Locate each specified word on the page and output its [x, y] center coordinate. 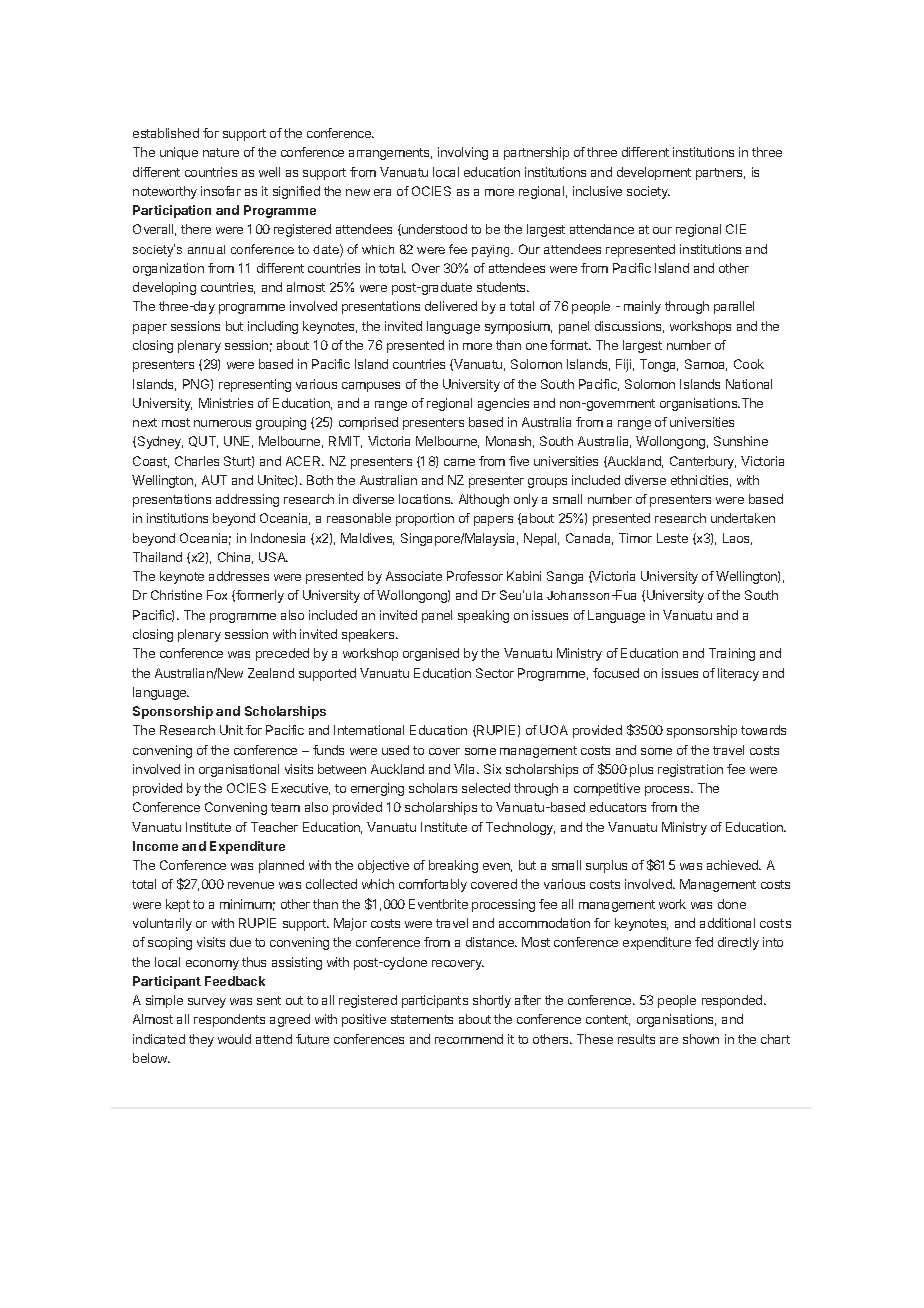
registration [690, 770]
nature [221, 152]
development [654, 173]
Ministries [226, 403]
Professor [475, 576]
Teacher [274, 827]
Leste [672, 538]
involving [463, 153]
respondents [229, 1020]
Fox [217, 595]
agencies [503, 404]
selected [486, 788]
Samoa [706, 365]
